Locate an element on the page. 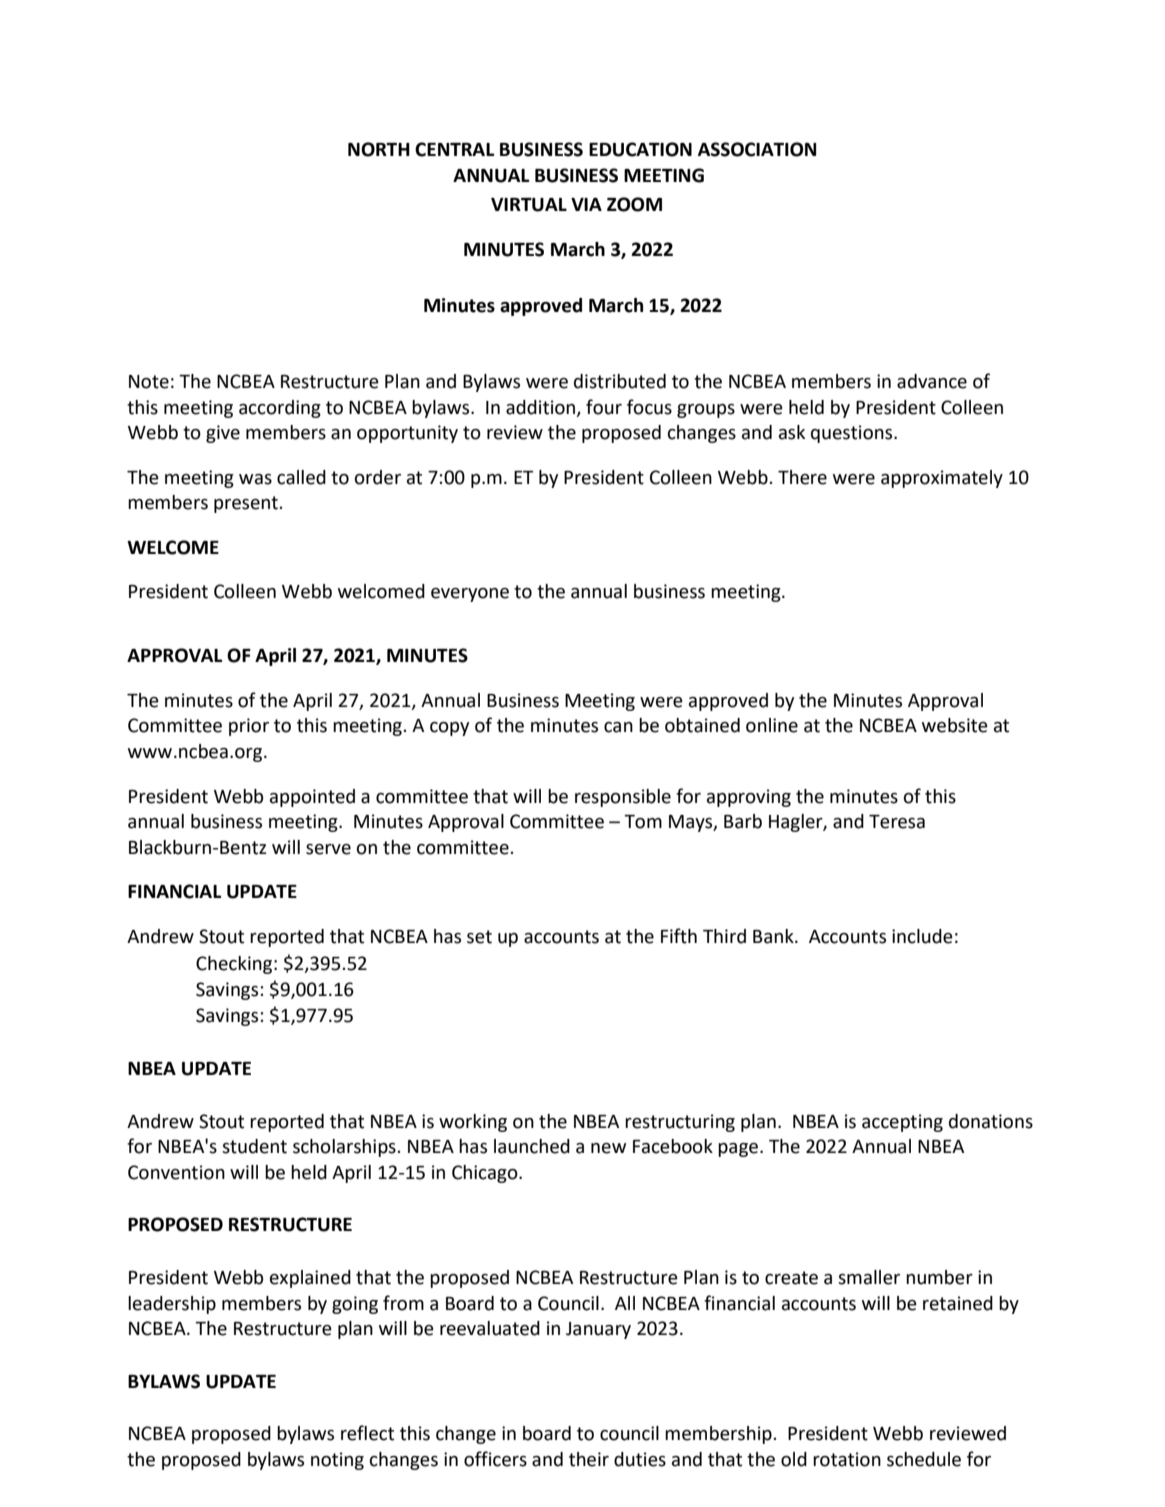 The image size is (1165, 1507). approximately is located at coordinates (942, 479).
